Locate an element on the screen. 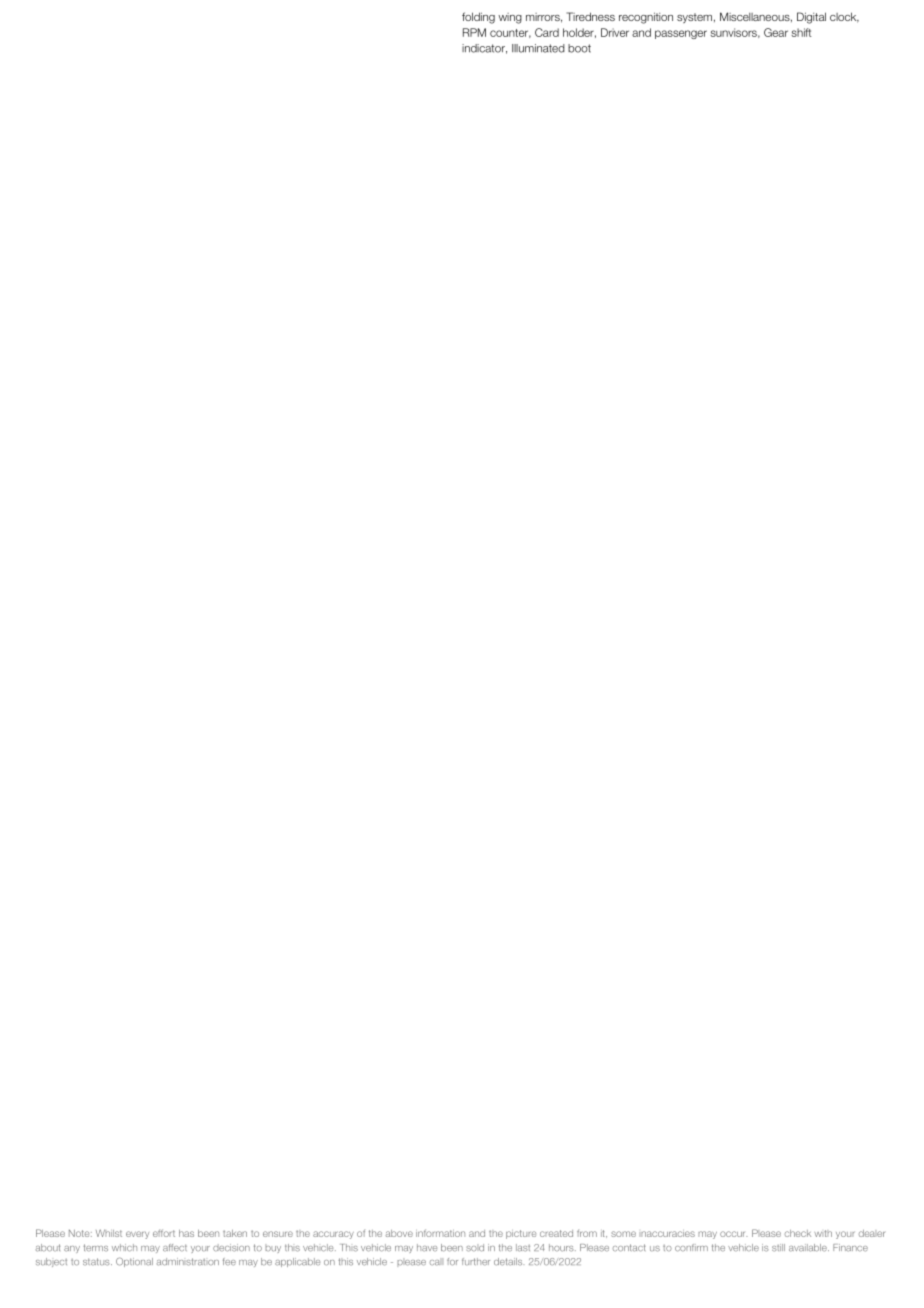  effort is located at coordinates (164, 1233).
